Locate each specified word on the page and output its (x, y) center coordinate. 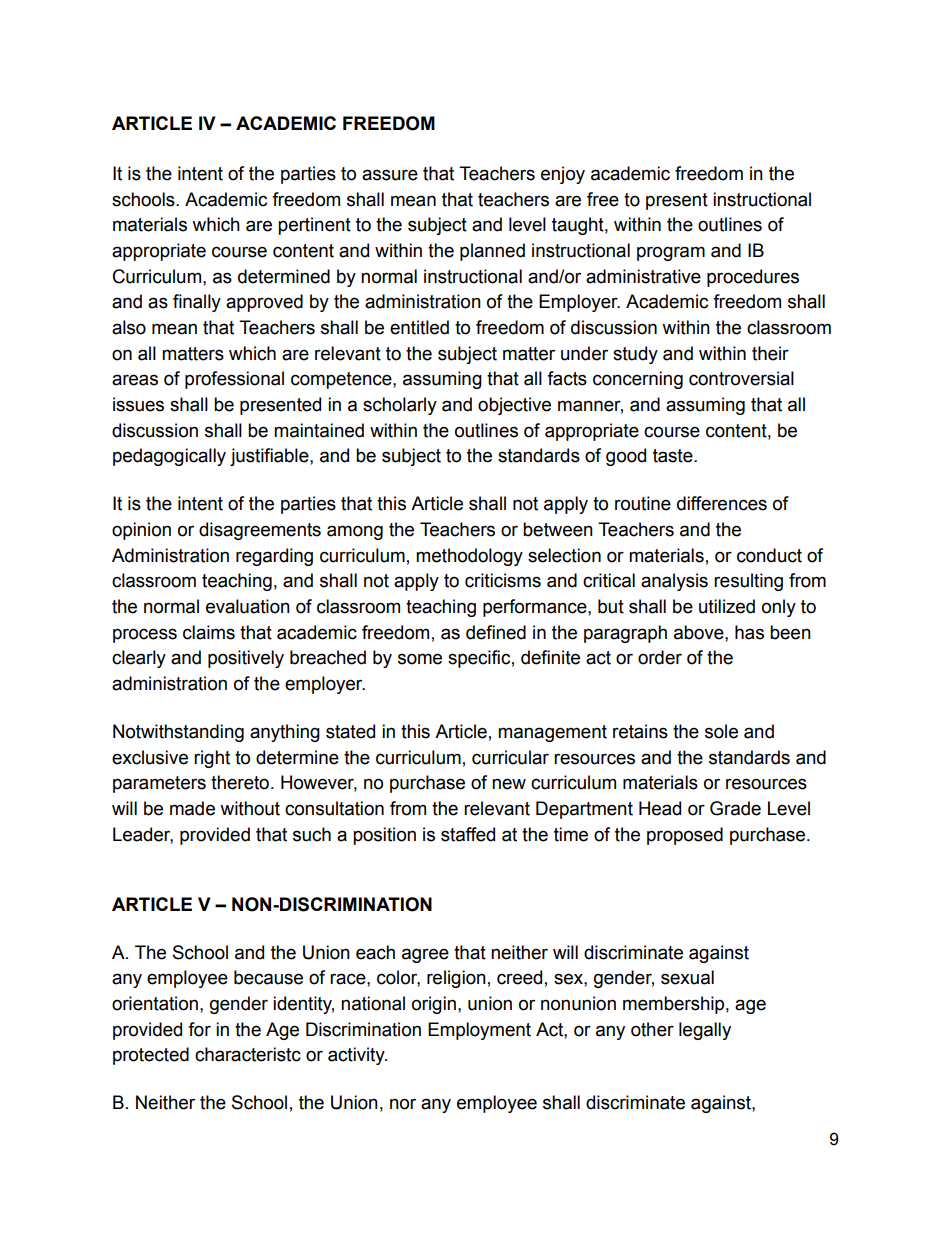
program (671, 253)
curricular (510, 757)
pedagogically (169, 457)
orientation (155, 1003)
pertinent (314, 226)
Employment (479, 1031)
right (212, 759)
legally (705, 1031)
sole (721, 731)
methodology (469, 557)
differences (722, 503)
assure (390, 175)
